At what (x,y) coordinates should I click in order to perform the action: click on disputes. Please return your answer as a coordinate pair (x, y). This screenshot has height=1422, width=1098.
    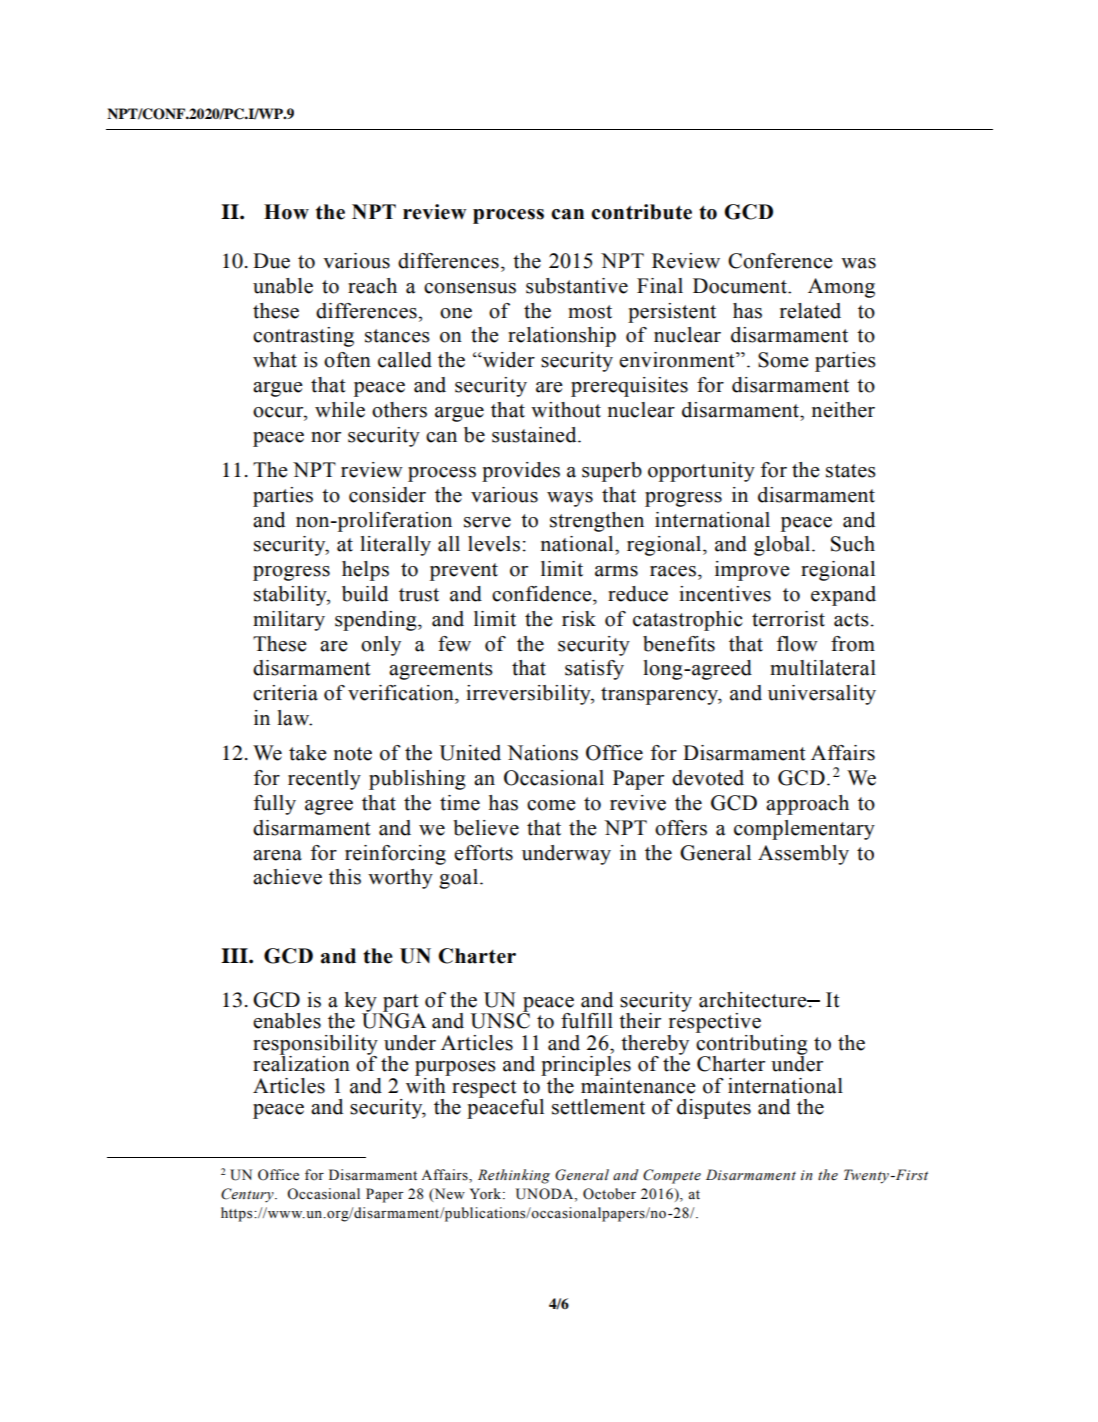
    Looking at the image, I should click on (714, 1109).
